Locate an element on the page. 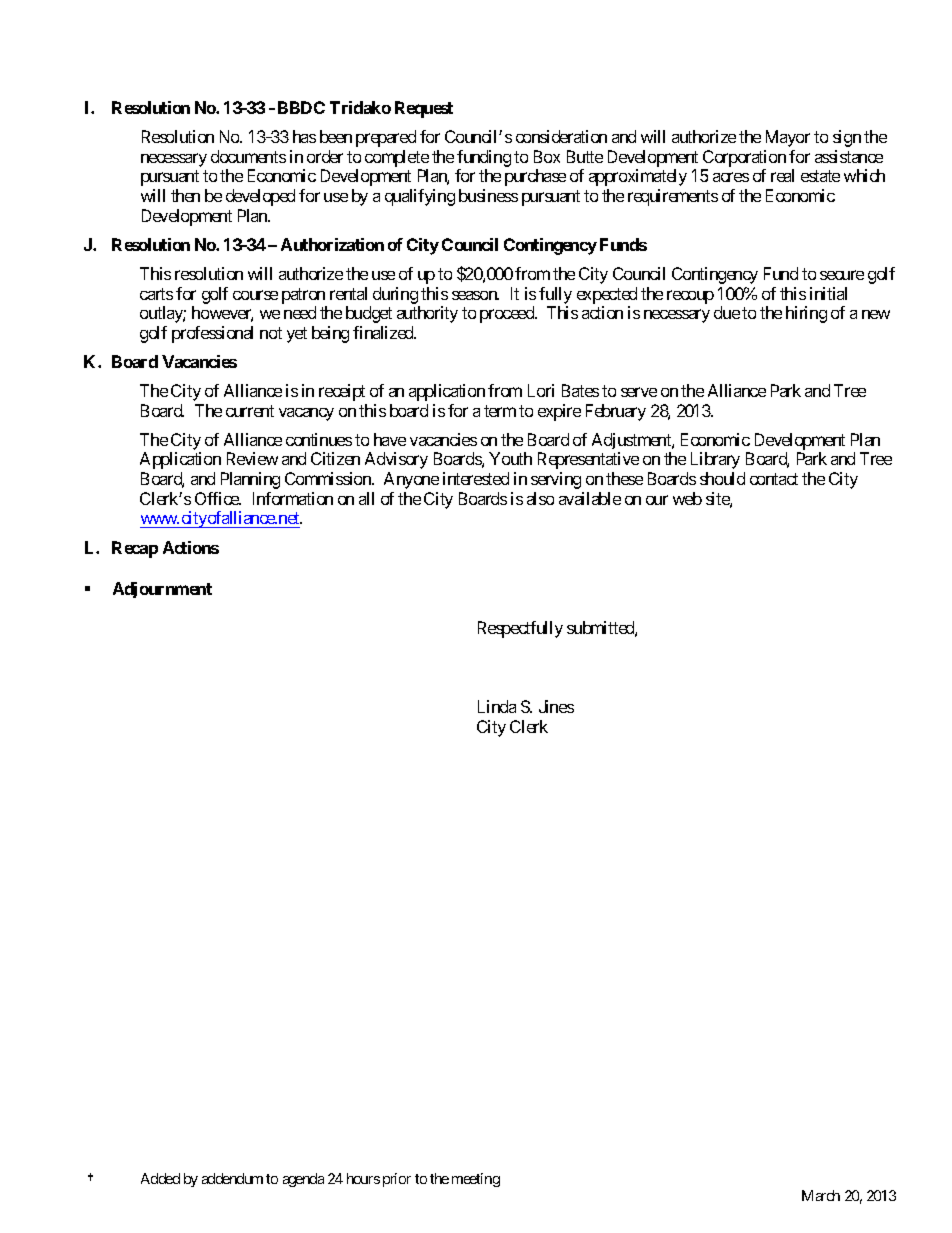 Image resolution: width=952 pixels, height=1233 pixels. Linda is located at coordinates (497, 706).
